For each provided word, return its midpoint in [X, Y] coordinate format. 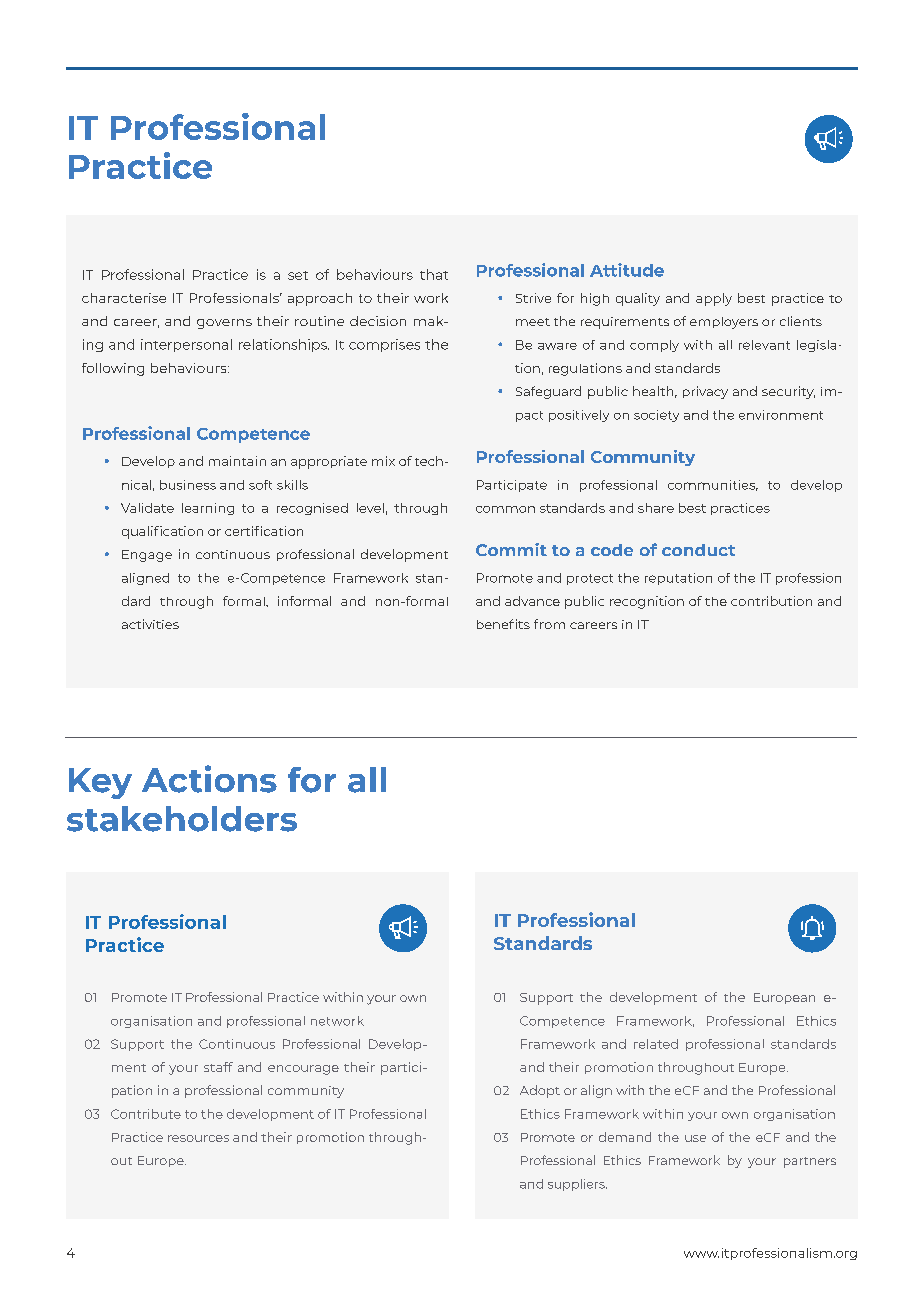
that [434, 274]
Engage [147, 556]
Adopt [540, 1091]
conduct [698, 550]
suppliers [577, 1185]
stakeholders [182, 819]
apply [714, 299]
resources [198, 1138]
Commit [511, 549]
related [656, 1044]
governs [224, 324]
